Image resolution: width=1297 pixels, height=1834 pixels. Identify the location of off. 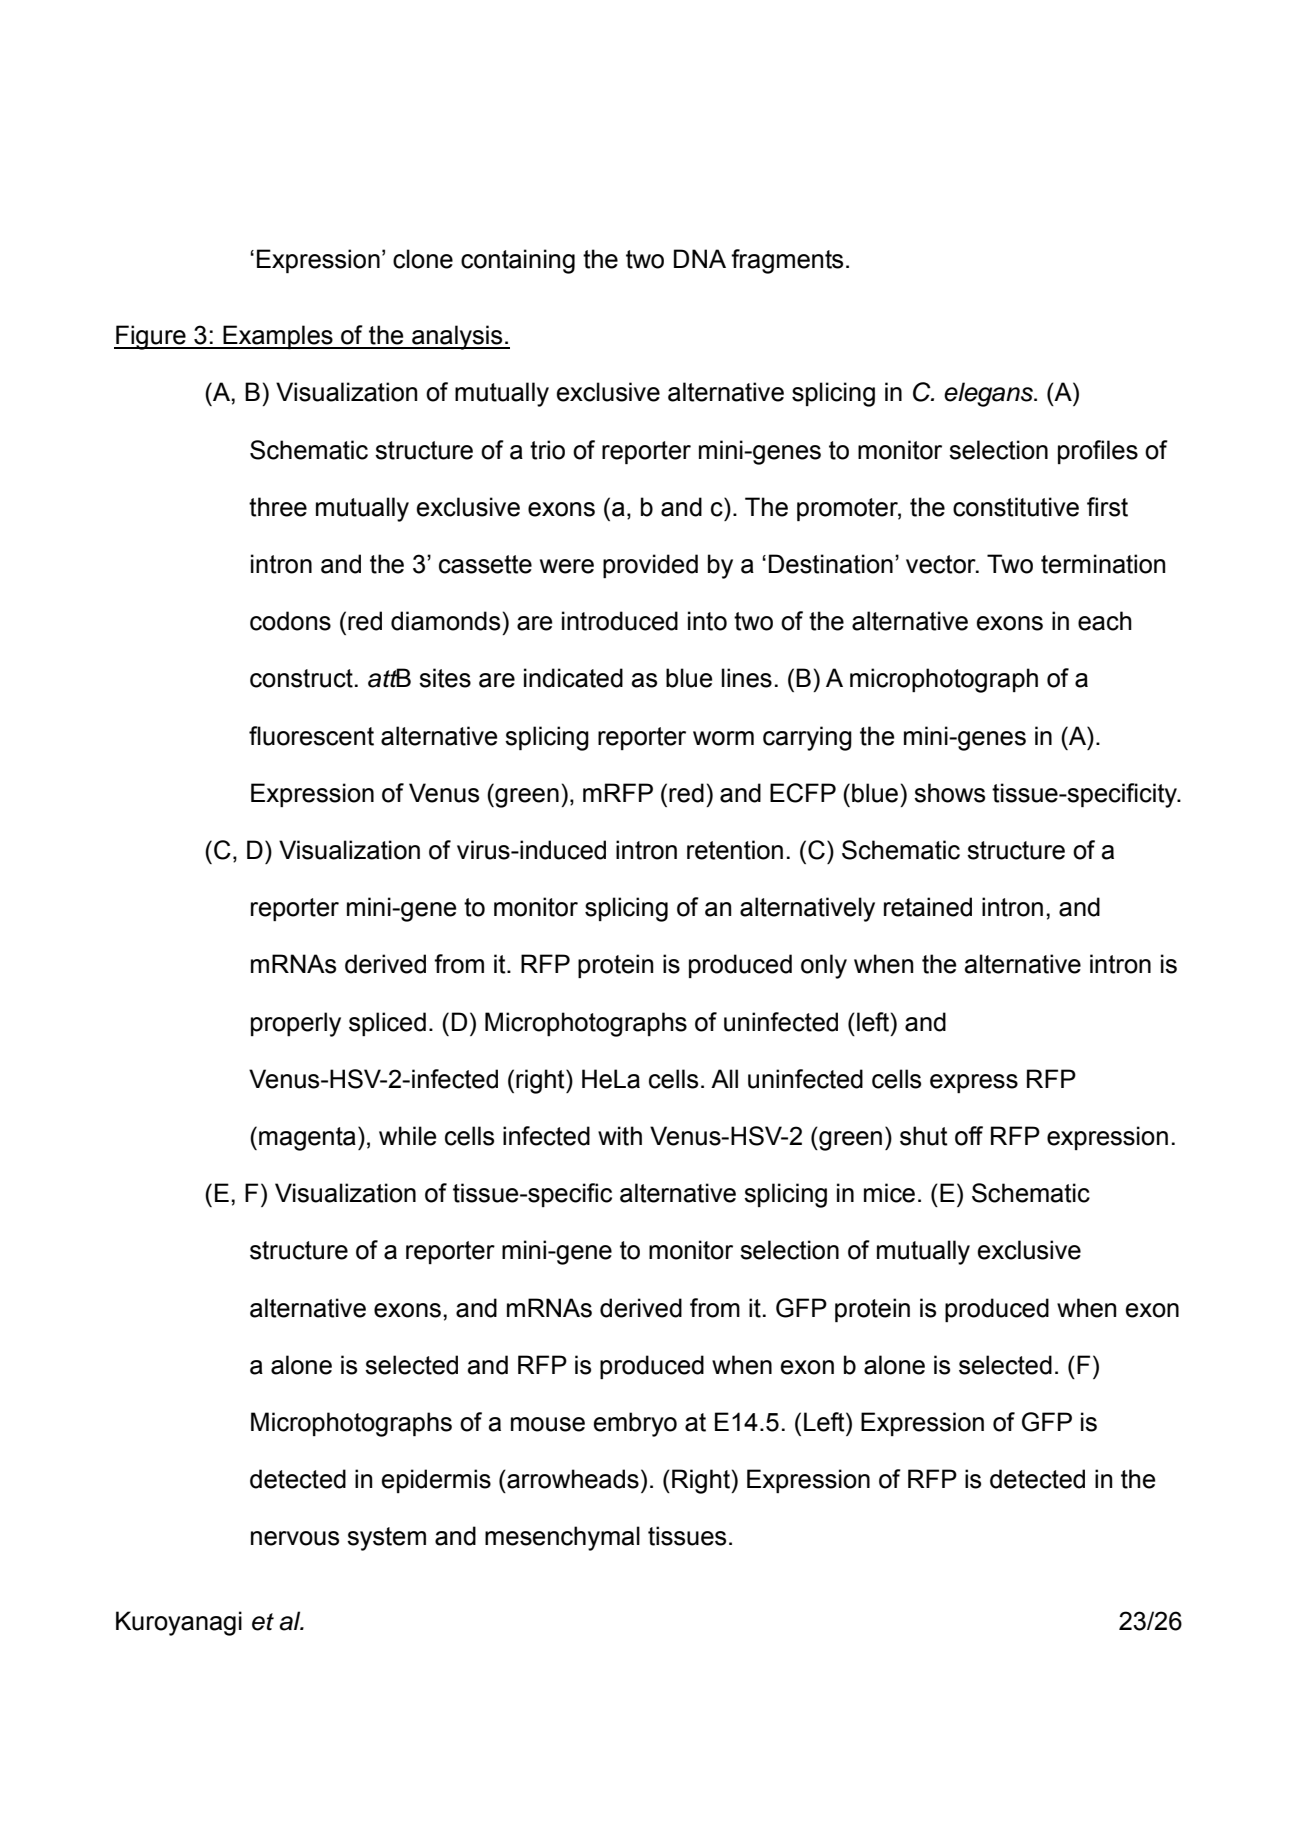
(969, 1136).
